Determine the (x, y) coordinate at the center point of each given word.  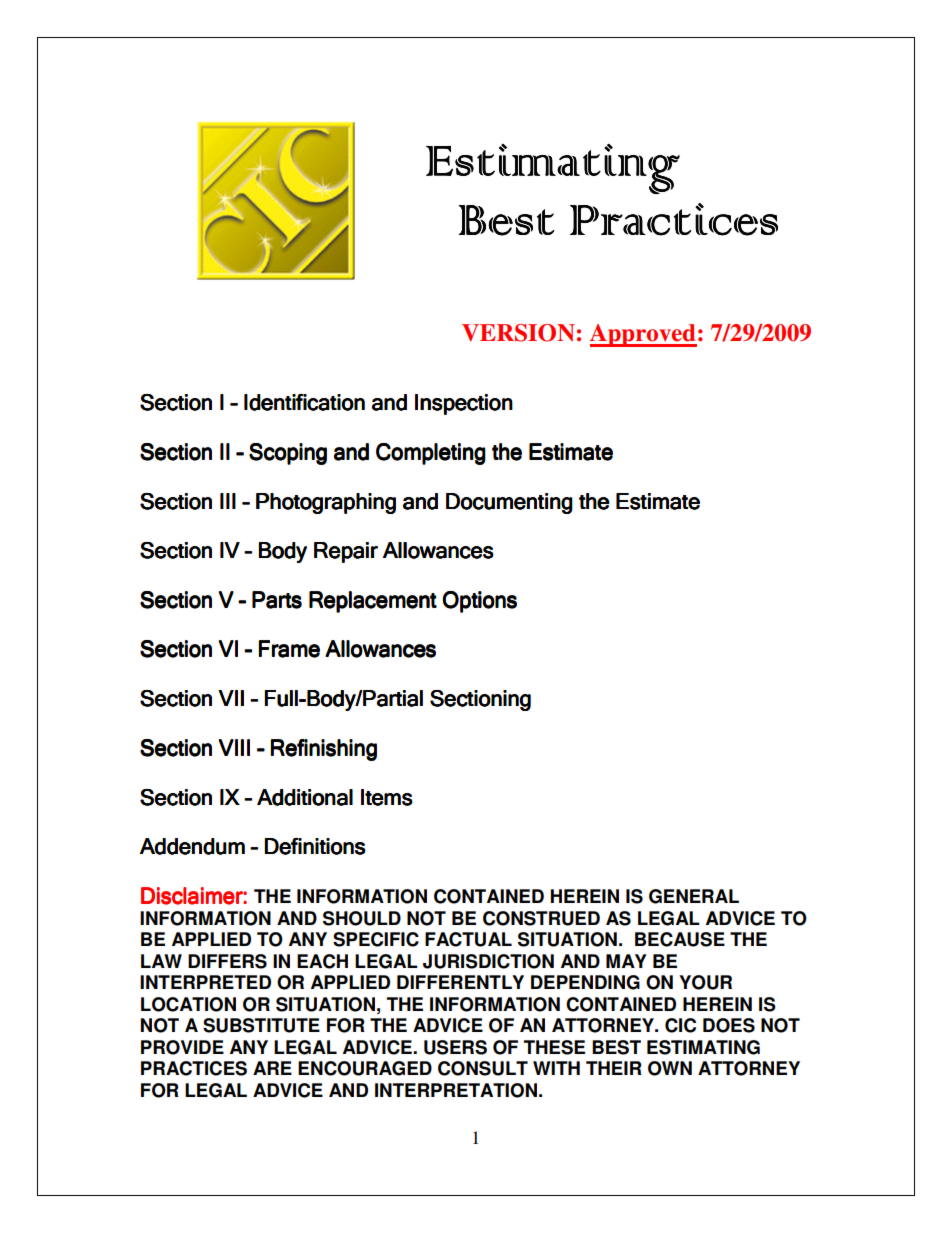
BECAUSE (680, 939)
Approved (643, 335)
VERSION (518, 333)
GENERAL (694, 896)
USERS (455, 1047)
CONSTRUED (541, 918)
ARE (272, 1068)
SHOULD (362, 918)
